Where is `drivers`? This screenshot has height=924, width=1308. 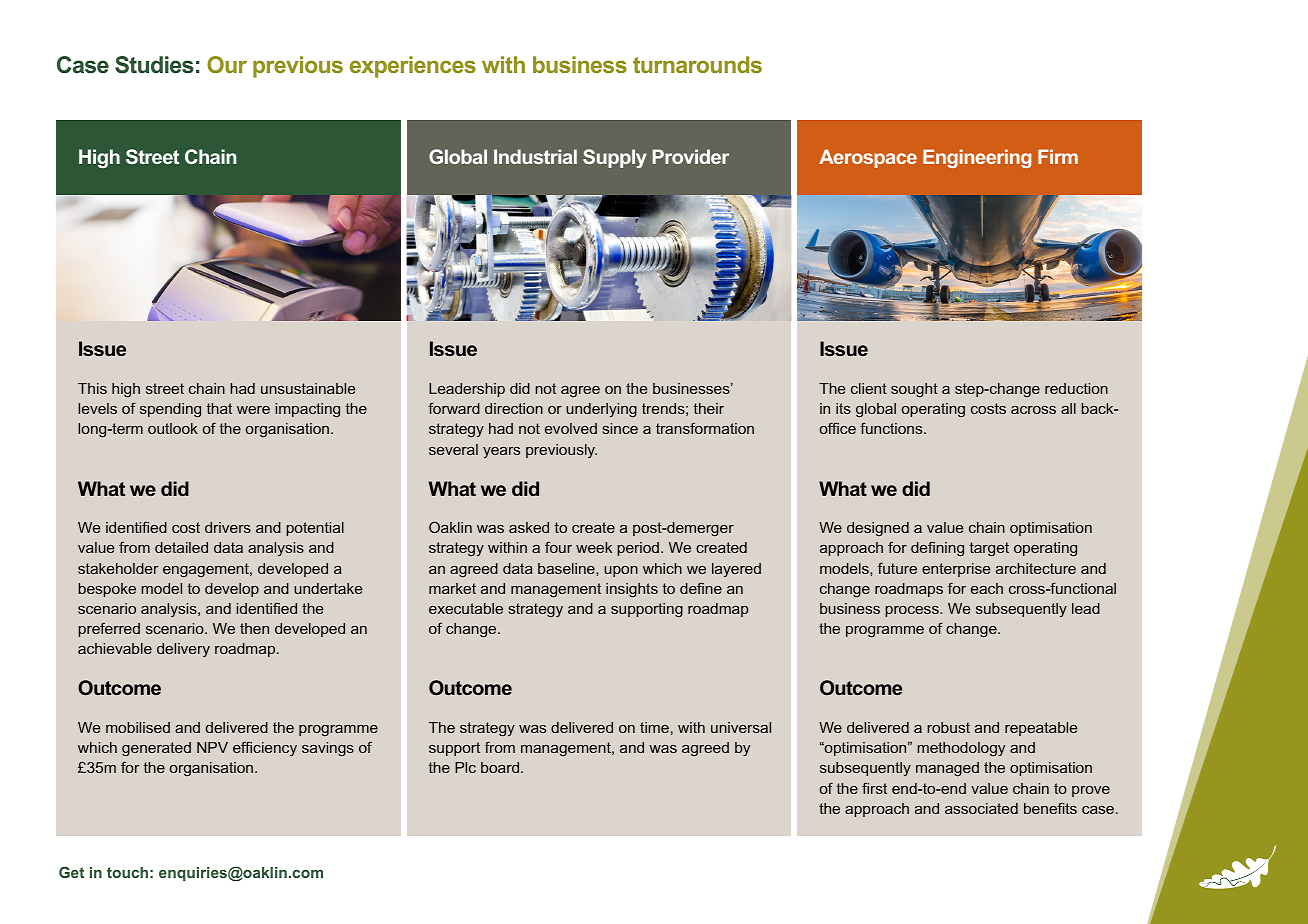
drivers is located at coordinates (228, 527).
